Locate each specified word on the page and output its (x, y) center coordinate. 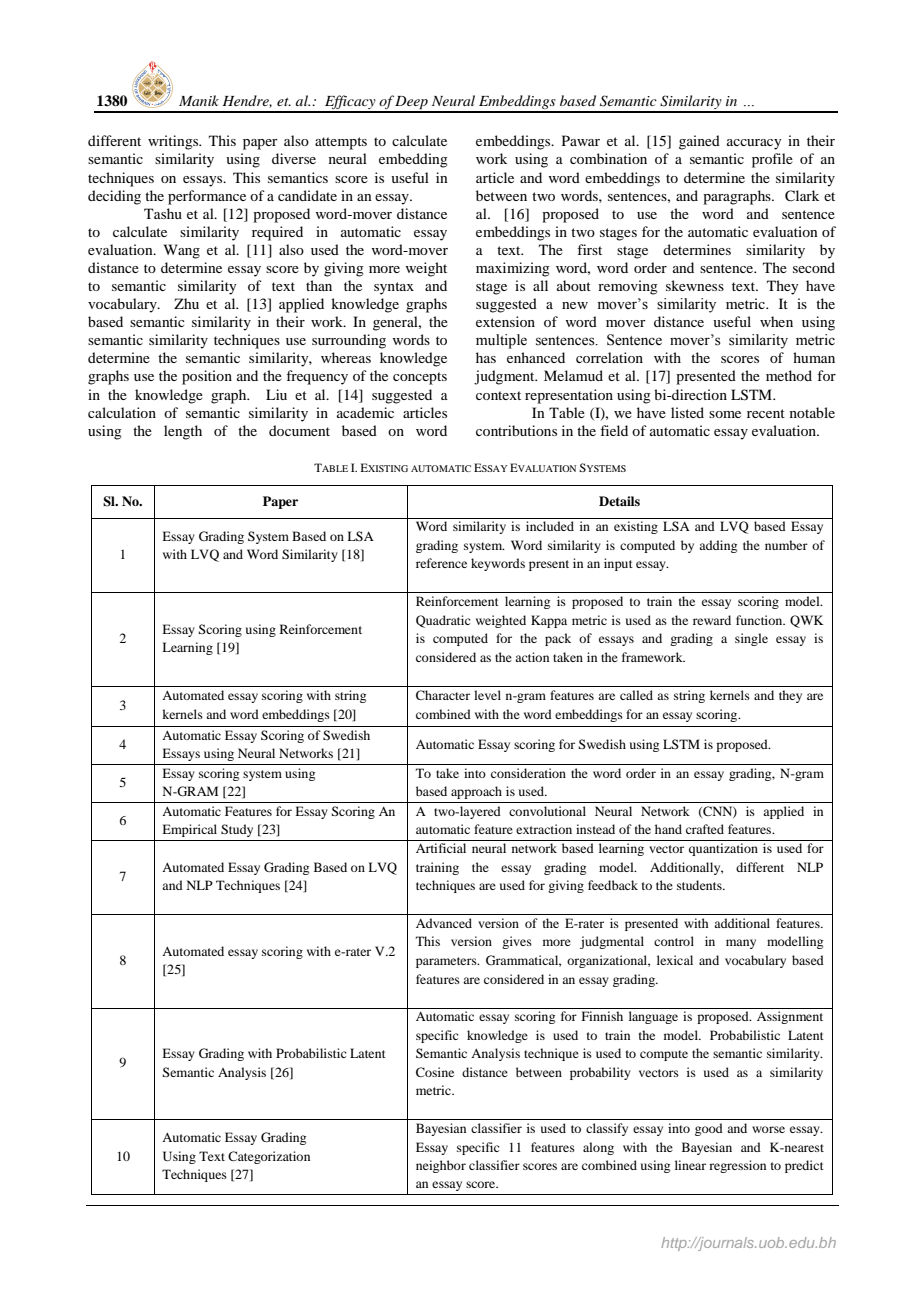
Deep (412, 104)
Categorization (269, 1157)
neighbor (441, 1166)
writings (174, 142)
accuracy (754, 144)
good (709, 1129)
